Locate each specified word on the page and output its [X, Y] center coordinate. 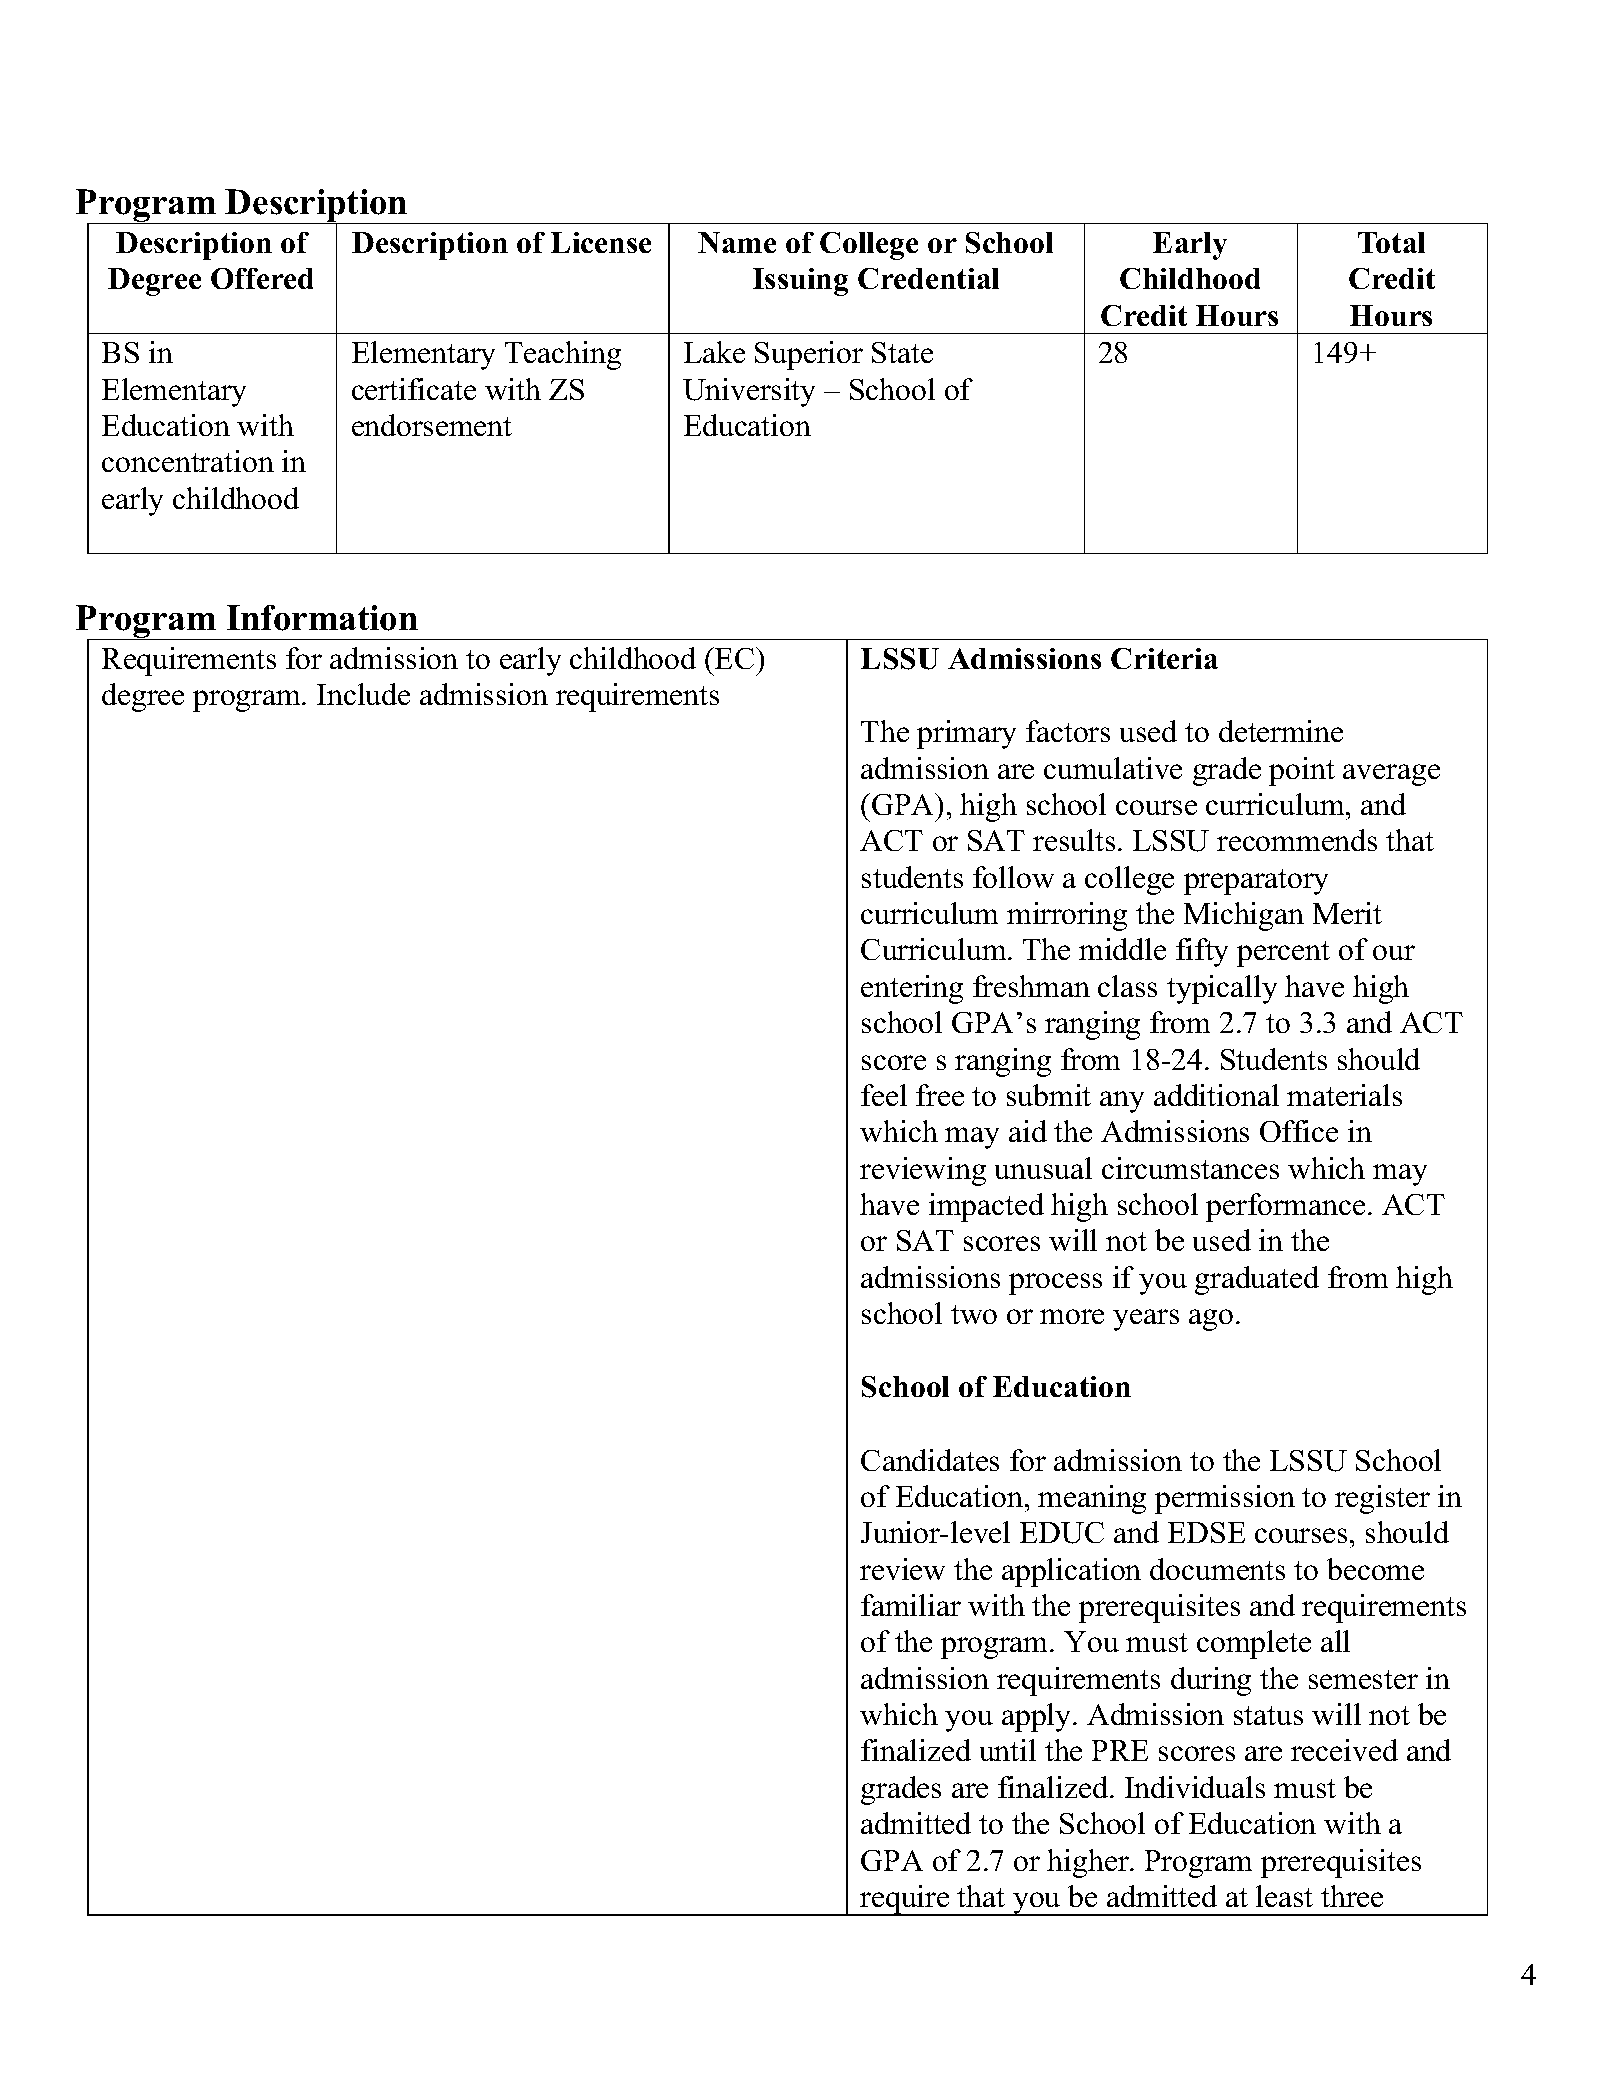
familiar [911, 1605]
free [940, 1095]
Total [1391, 242]
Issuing [800, 282]
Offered [262, 278]
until [1008, 1750]
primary [966, 734]
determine [1281, 731]
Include [363, 694]
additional [1216, 1095]
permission [1225, 1499]
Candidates [930, 1460]
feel [884, 1095]
